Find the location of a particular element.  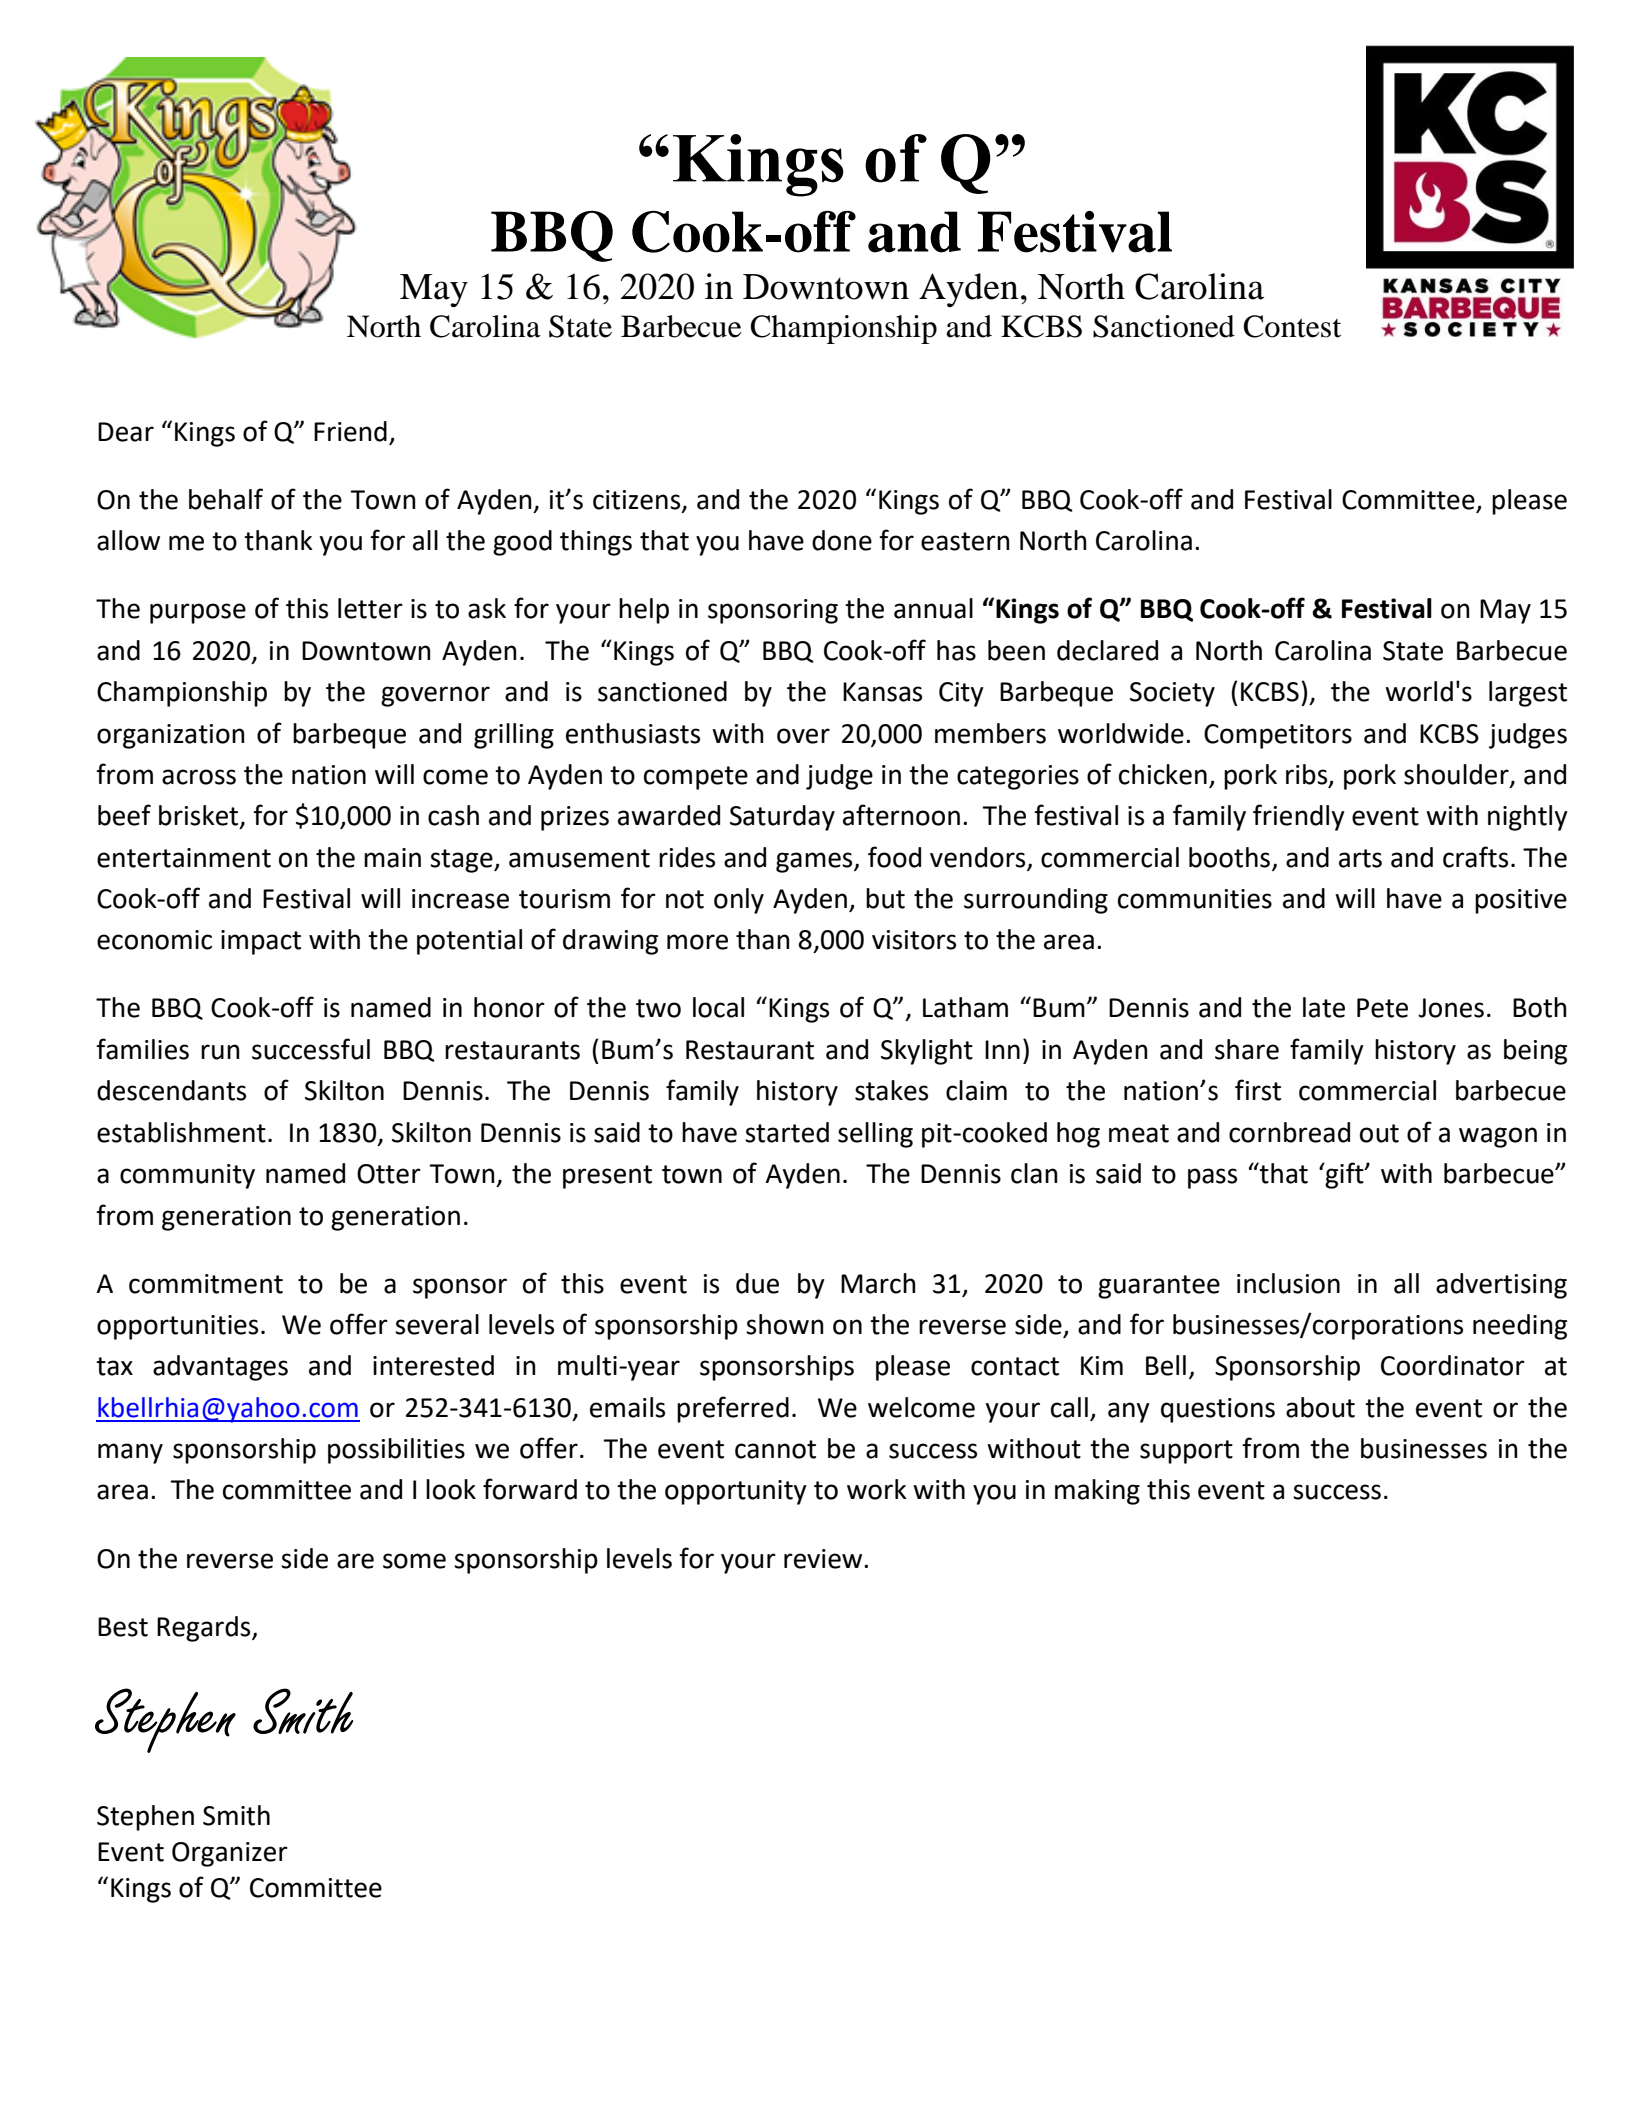

Organizer is located at coordinates (230, 1854).
